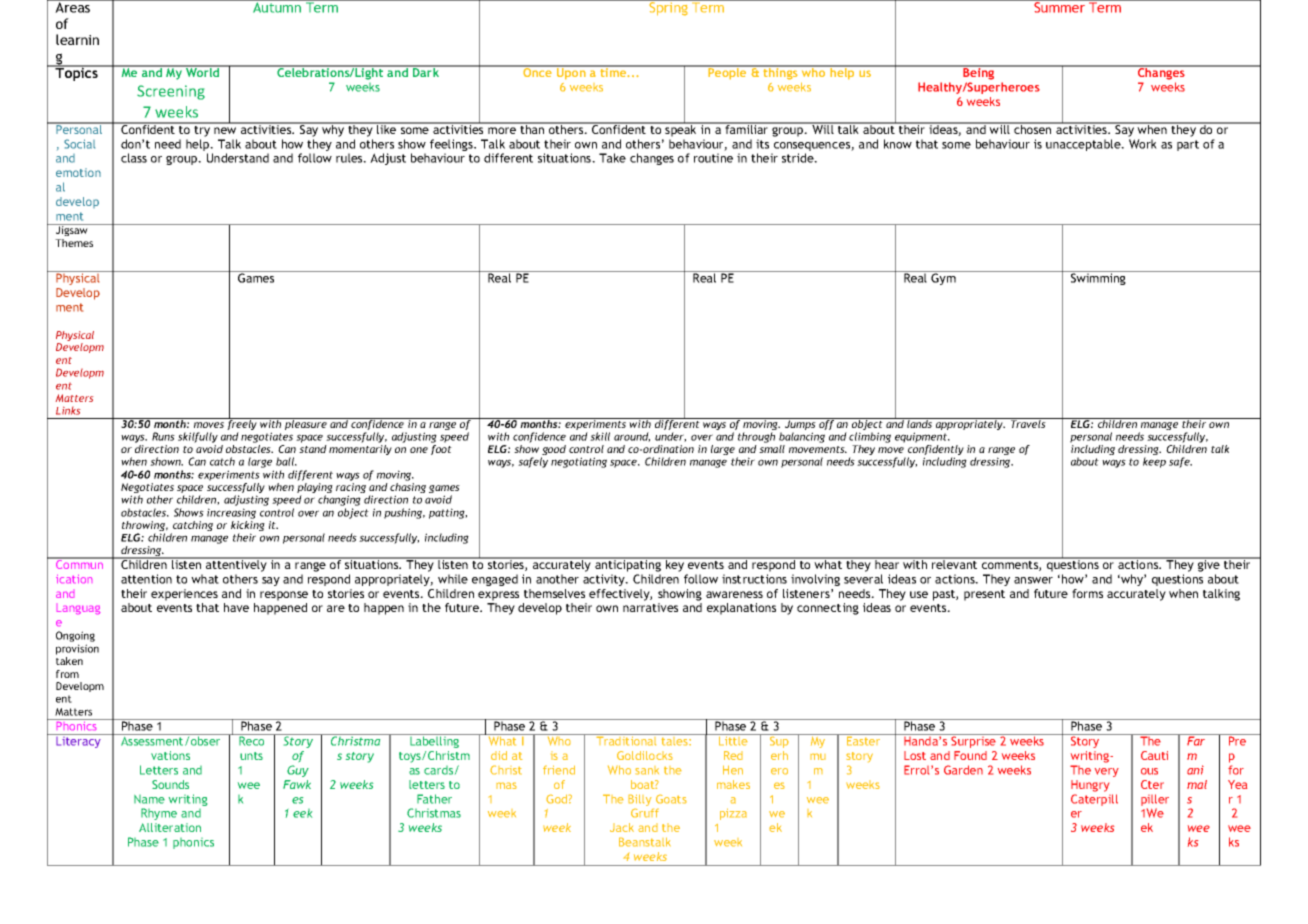 The image size is (1308, 924). I want to click on freely, so click(242, 425).
